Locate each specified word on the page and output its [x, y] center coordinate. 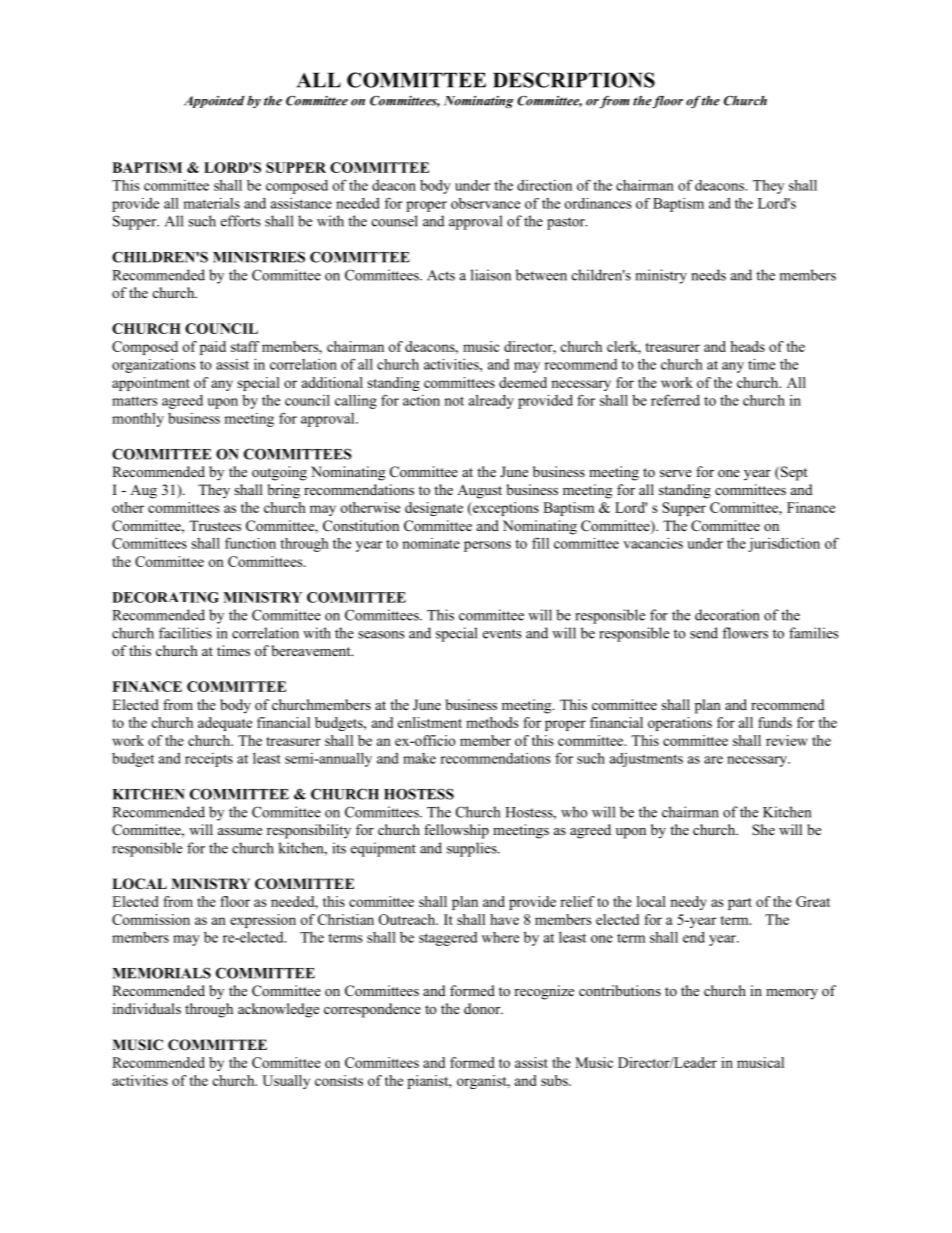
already [491, 401]
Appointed [214, 102]
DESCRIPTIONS [574, 80]
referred [675, 400]
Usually [286, 1082]
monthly [138, 420]
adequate [225, 724]
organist [483, 1082]
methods [492, 722]
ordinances [598, 203]
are [713, 760]
